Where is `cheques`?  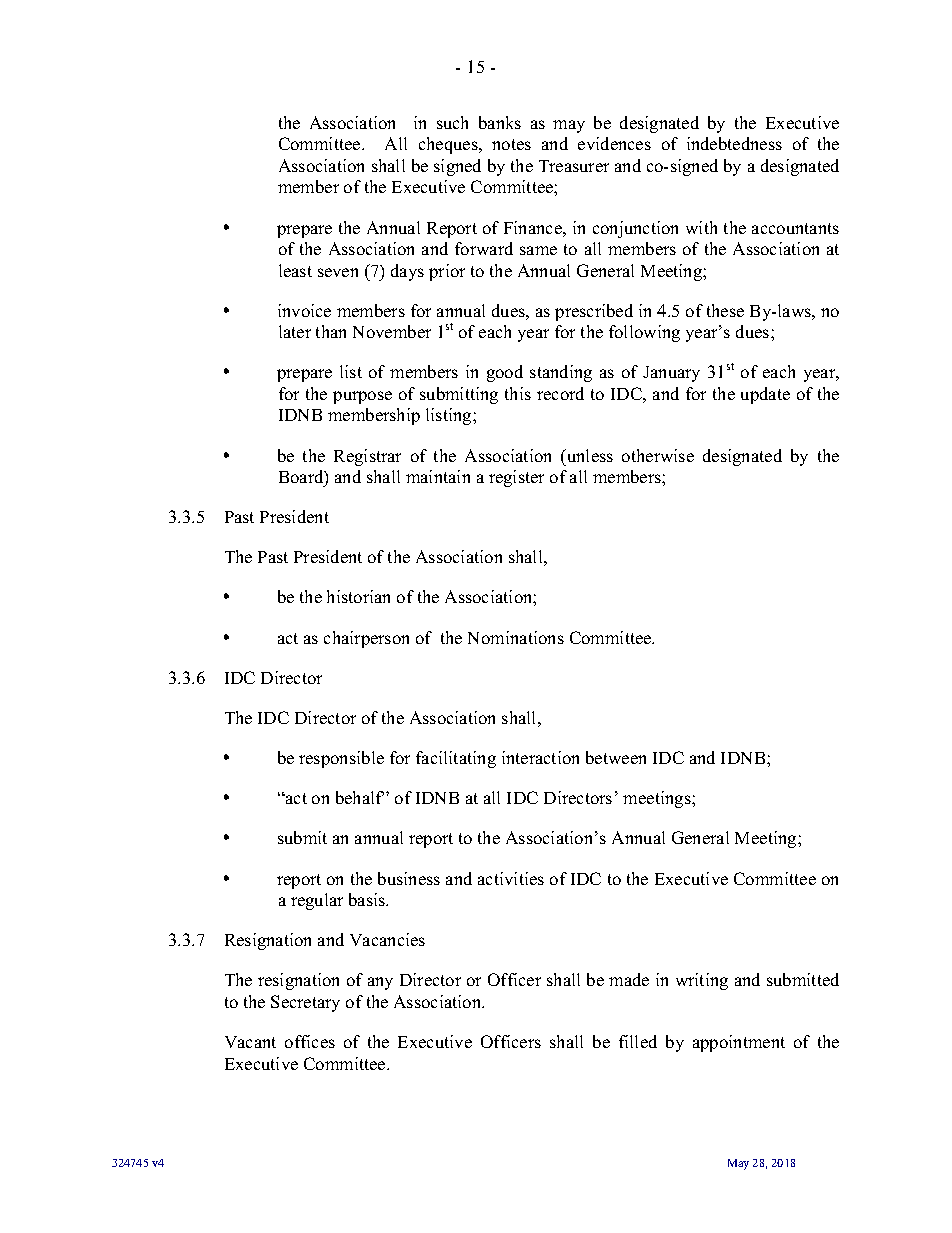
cheques is located at coordinates (449, 145).
